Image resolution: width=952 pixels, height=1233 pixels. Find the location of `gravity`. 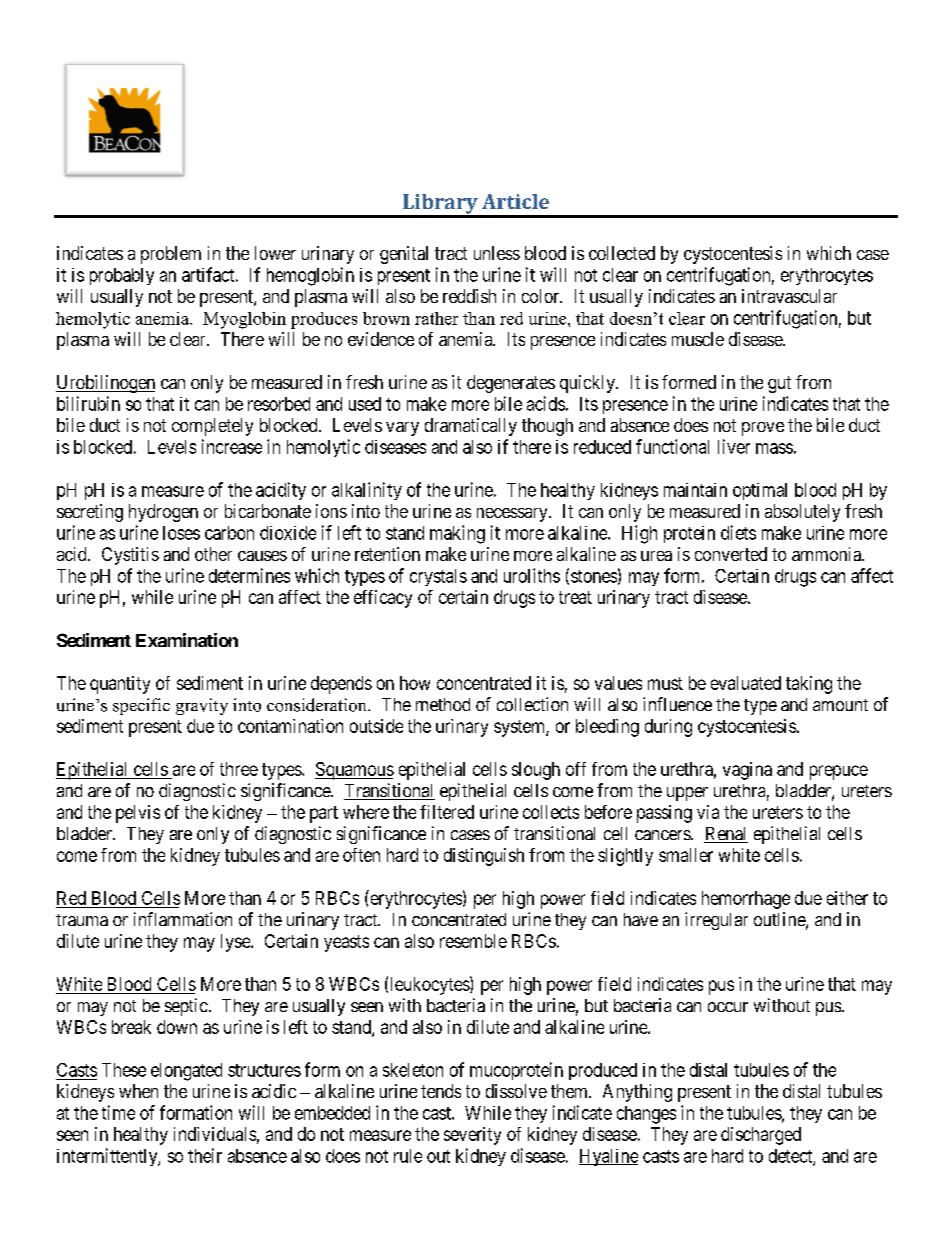

gravity is located at coordinates (202, 706).
